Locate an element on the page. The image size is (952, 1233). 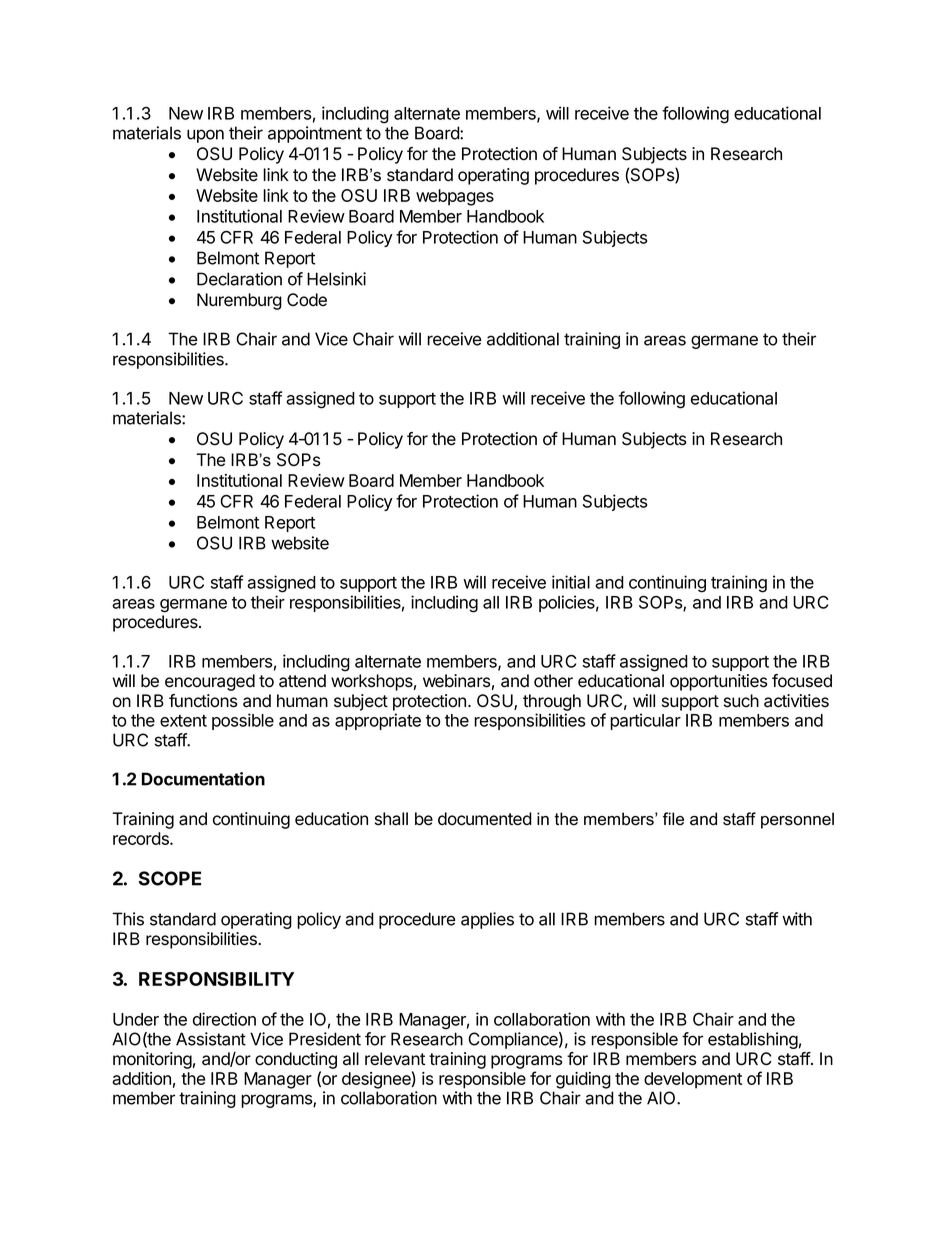
encouraged is located at coordinates (210, 682).
